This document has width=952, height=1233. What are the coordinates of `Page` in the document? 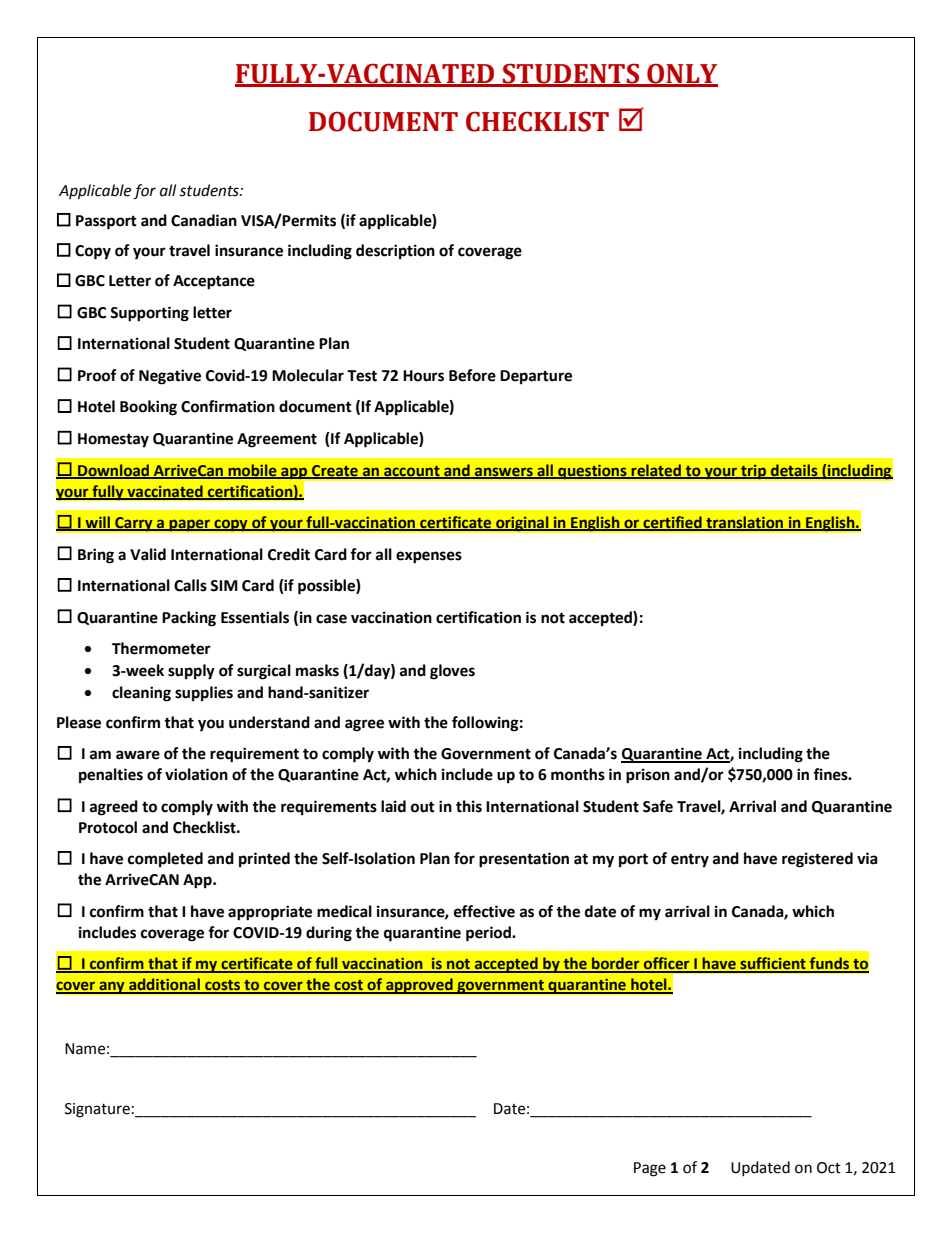 It's located at (650, 1169).
